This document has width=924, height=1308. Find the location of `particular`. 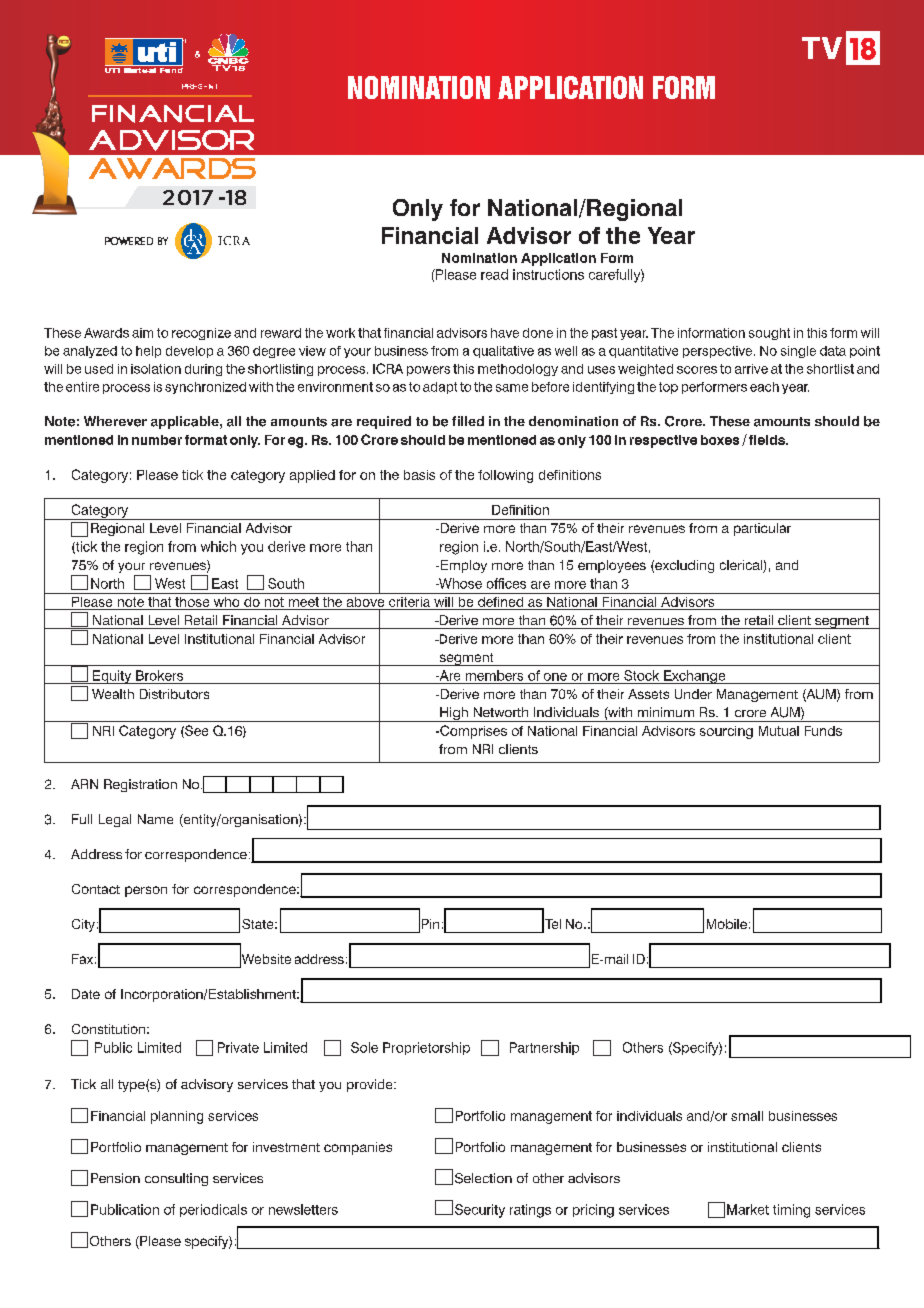

particular is located at coordinates (762, 529).
